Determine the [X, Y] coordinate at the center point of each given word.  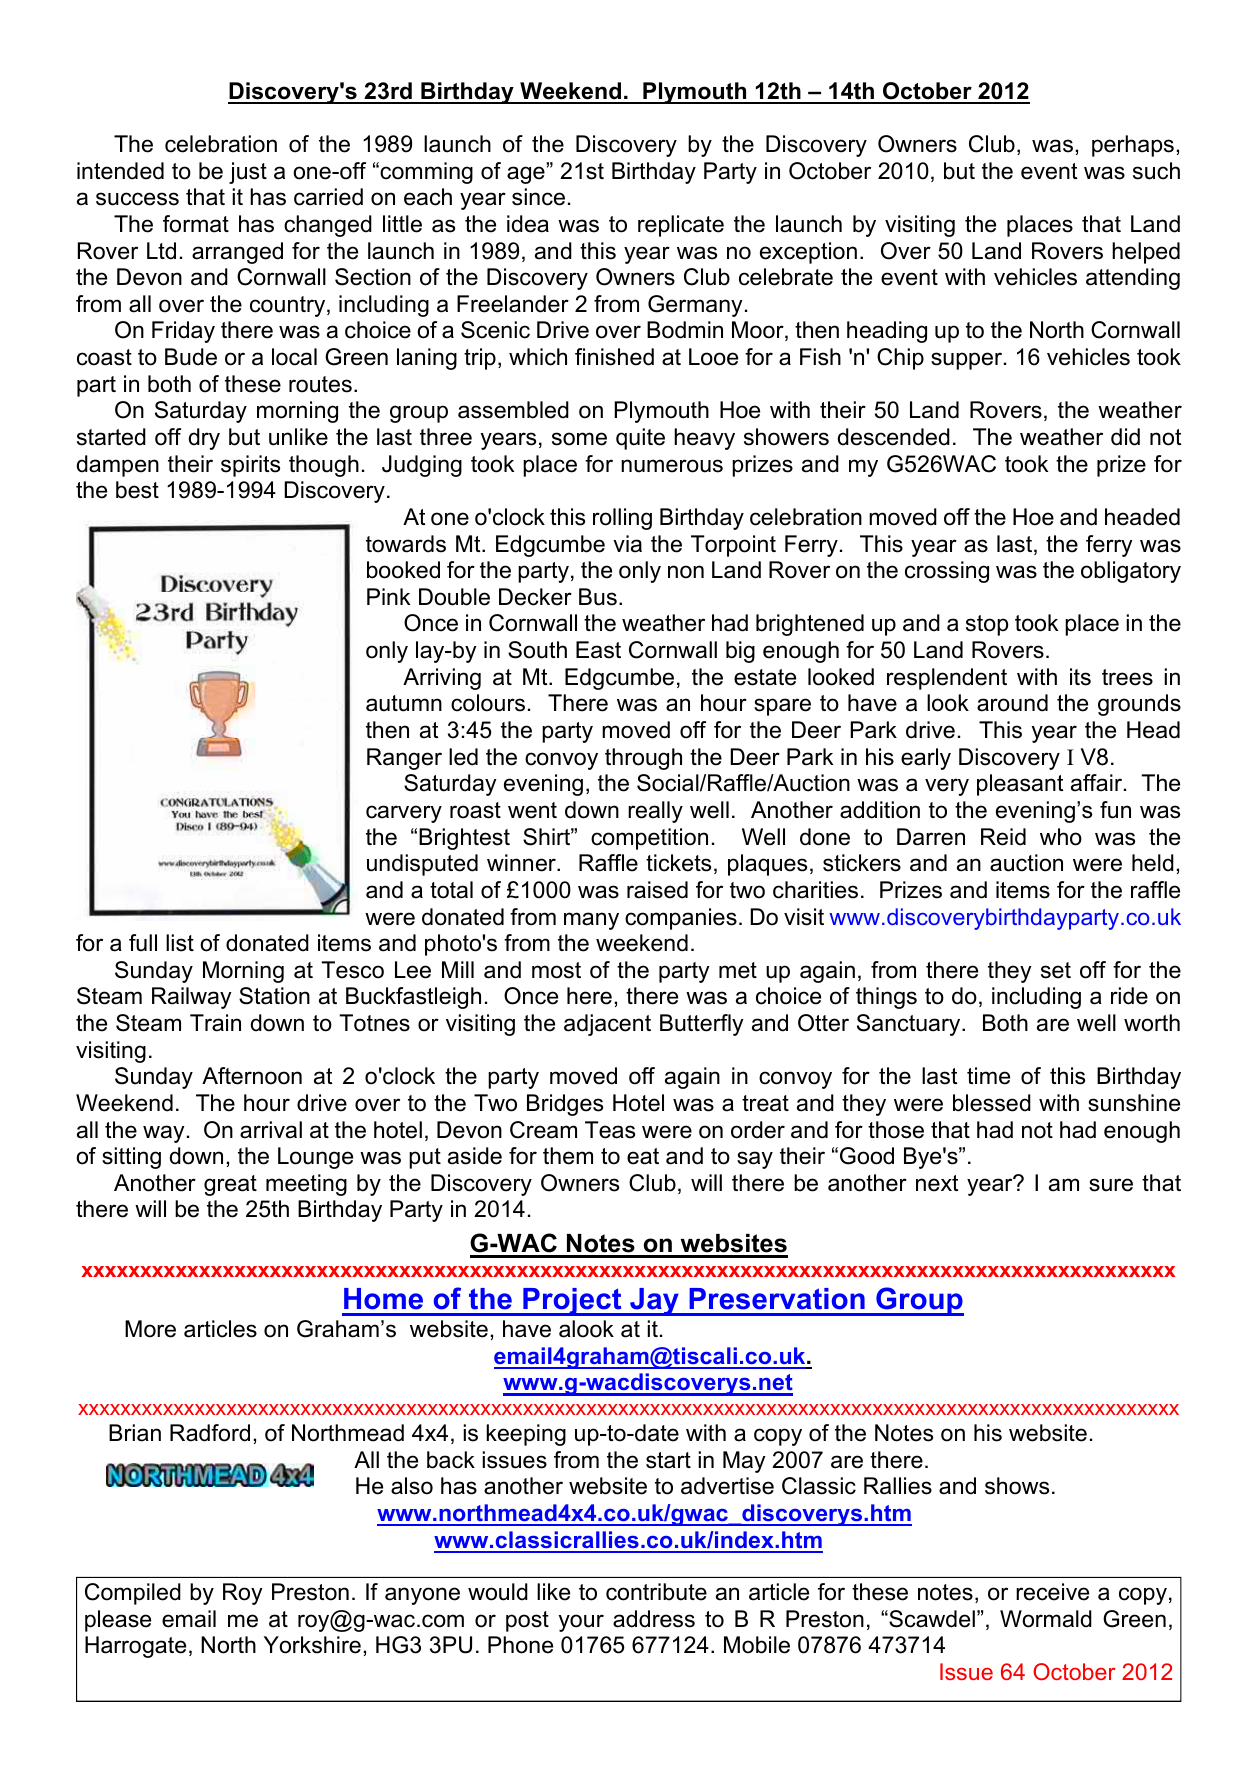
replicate [681, 226]
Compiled [133, 1594]
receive [1052, 1592]
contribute [656, 1592]
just [248, 173]
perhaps [1133, 146]
